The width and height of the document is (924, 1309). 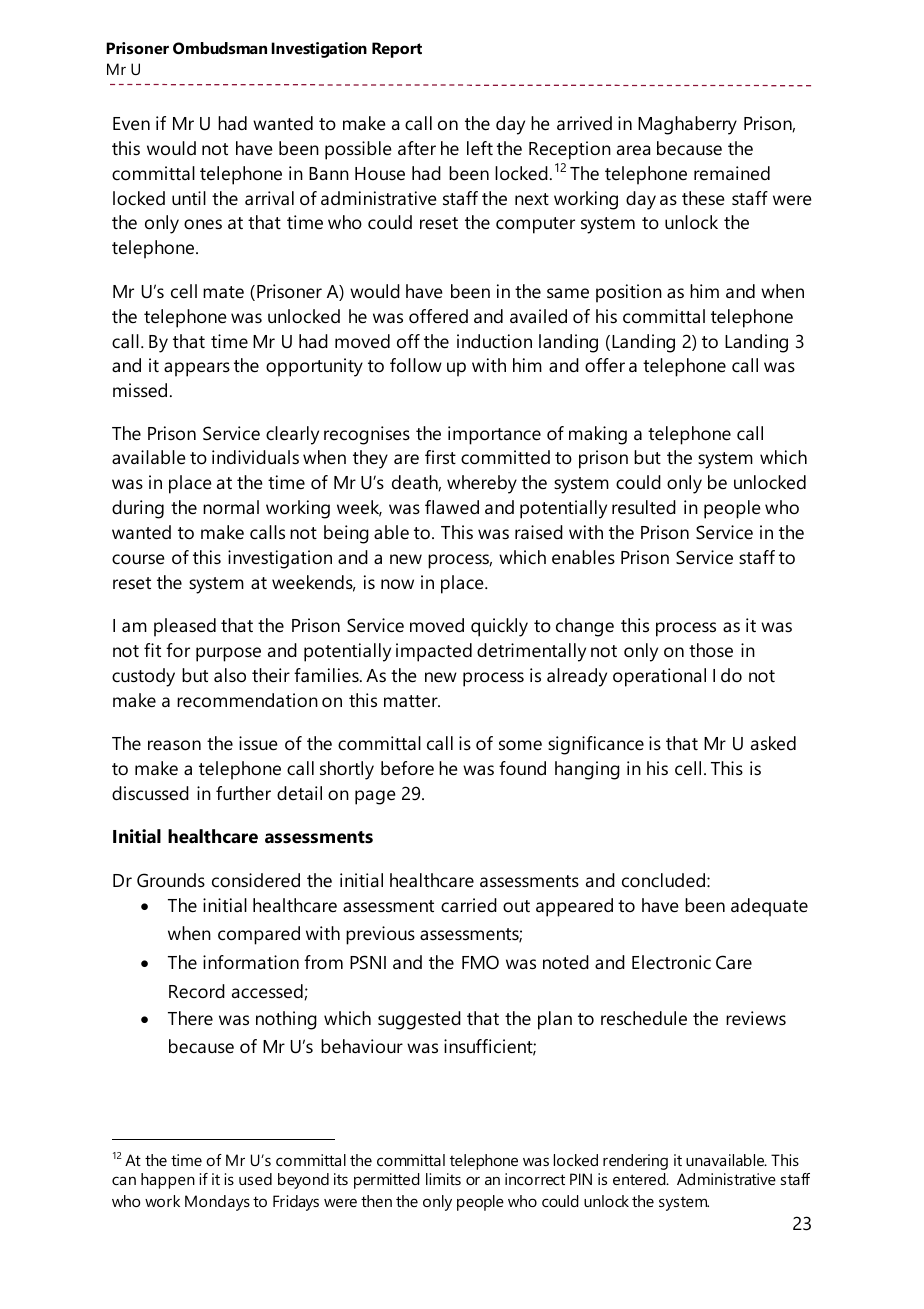 I want to click on impacted, so click(x=434, y=652).
